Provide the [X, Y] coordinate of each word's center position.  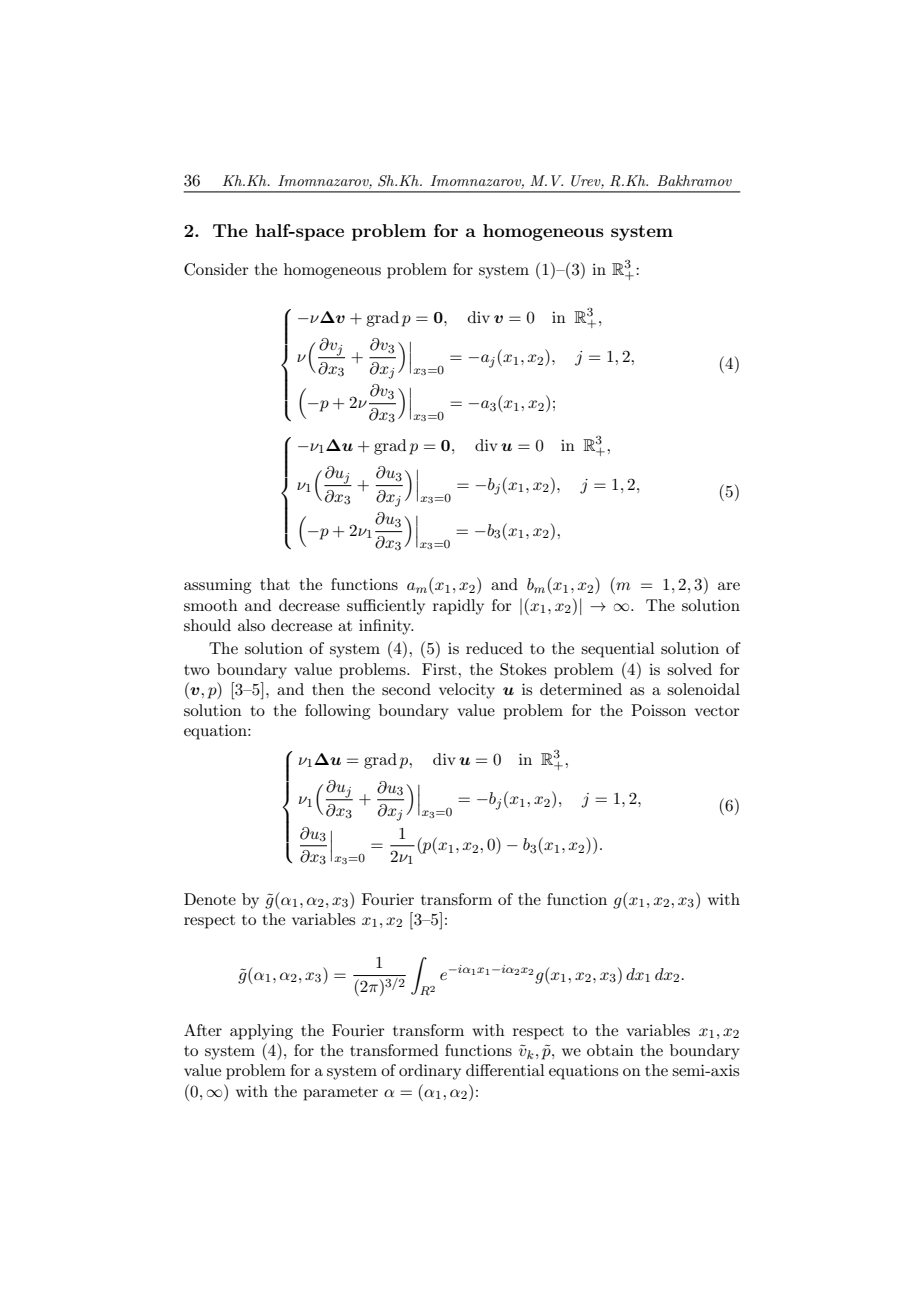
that [275, 584]
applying [261, 1032]
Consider [216, 269]
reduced [494, 648]
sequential [618, 650]
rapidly [458, 607]
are [729, 586]
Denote [210, 899]
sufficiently [386, 607]
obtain [610, 1050]
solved [689, 669]
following [337, 712]
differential [505, 1070]
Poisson [658, 710]
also [251, 625]
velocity [467, 691]
